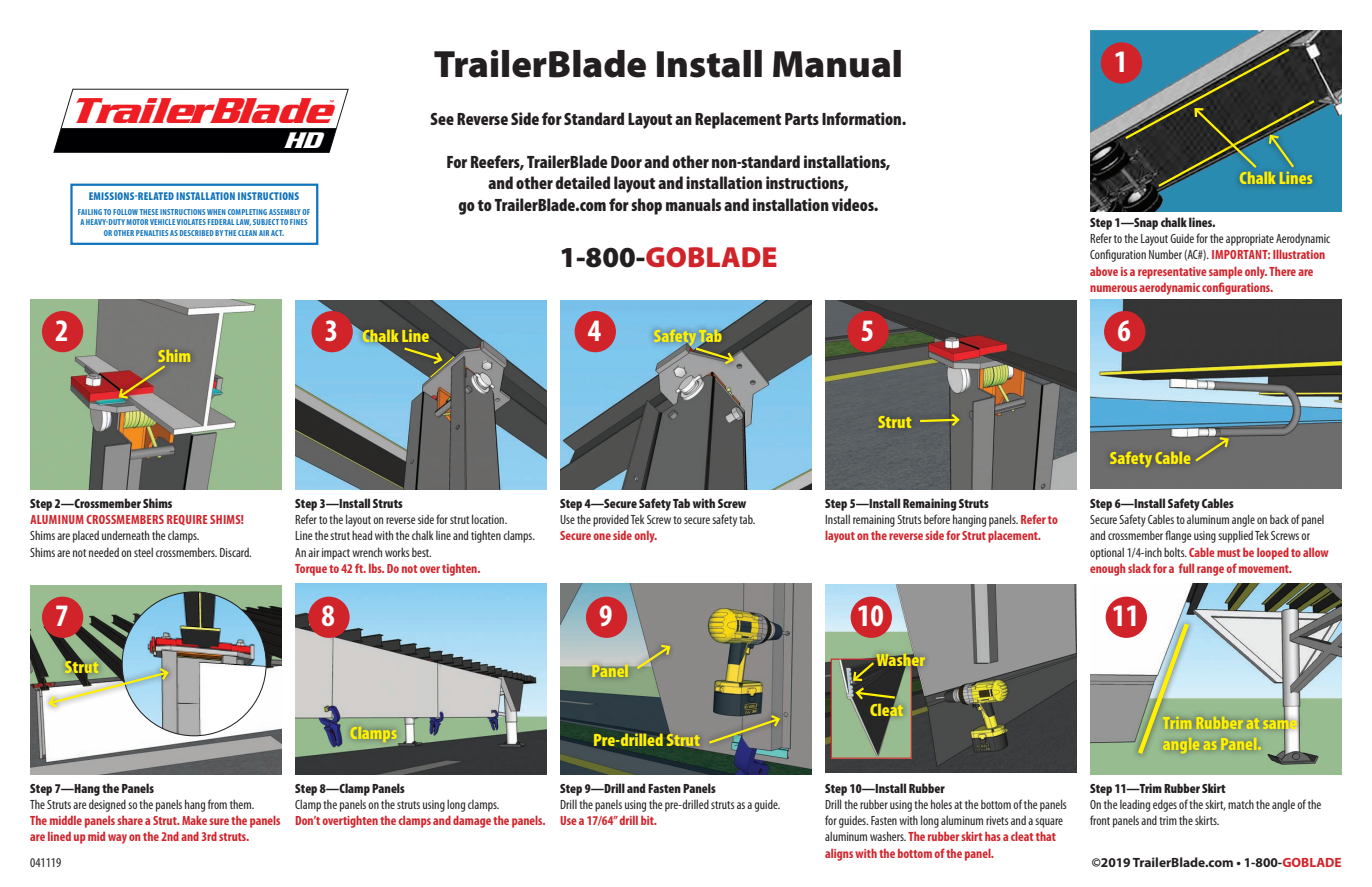 Image resolution: width=1372 pixels, height=887 pixels. Describe the element at coordinates (219, 821) in the image. I see `sure` at that location.
